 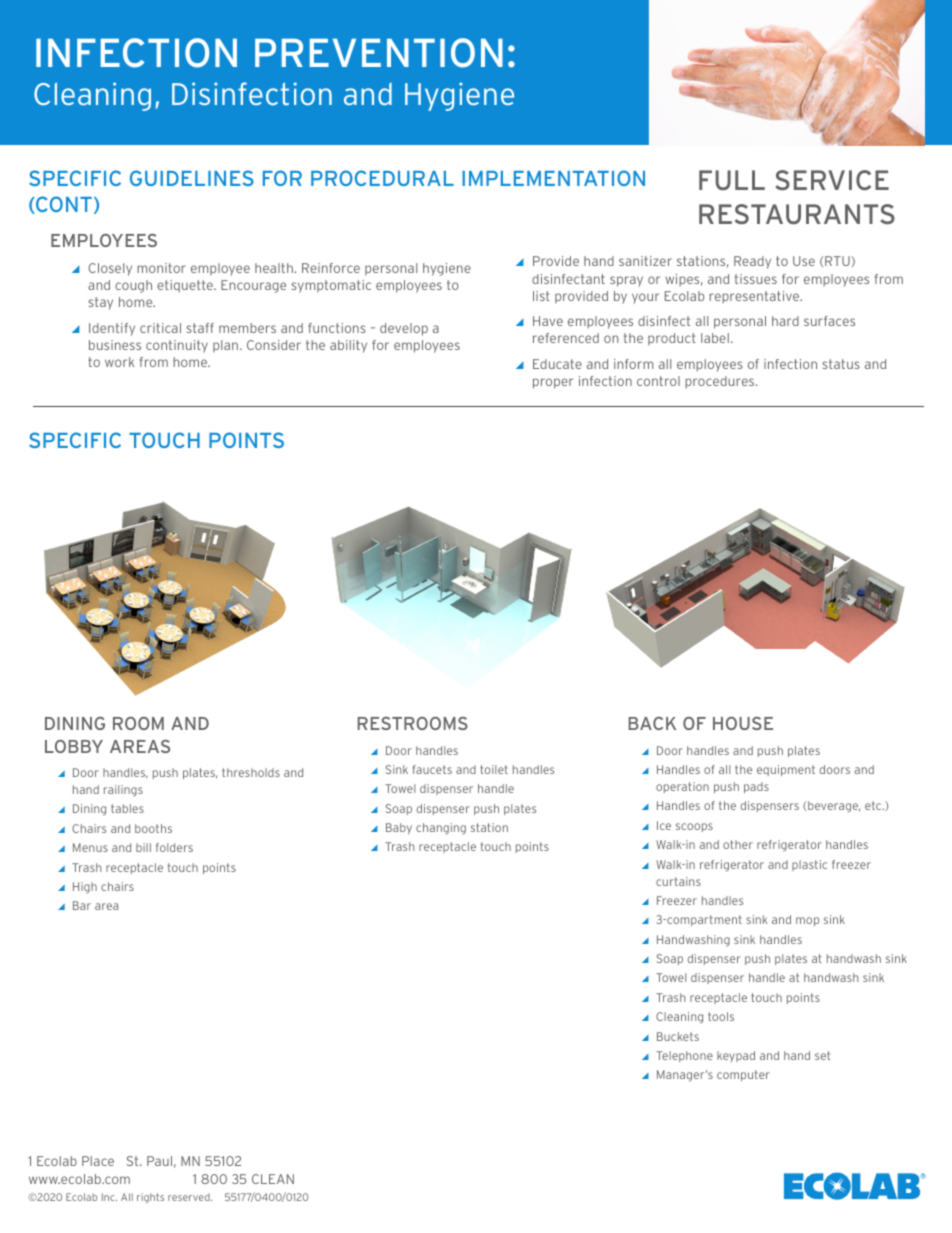 I want to click on work, so click(x=119, y=362).
